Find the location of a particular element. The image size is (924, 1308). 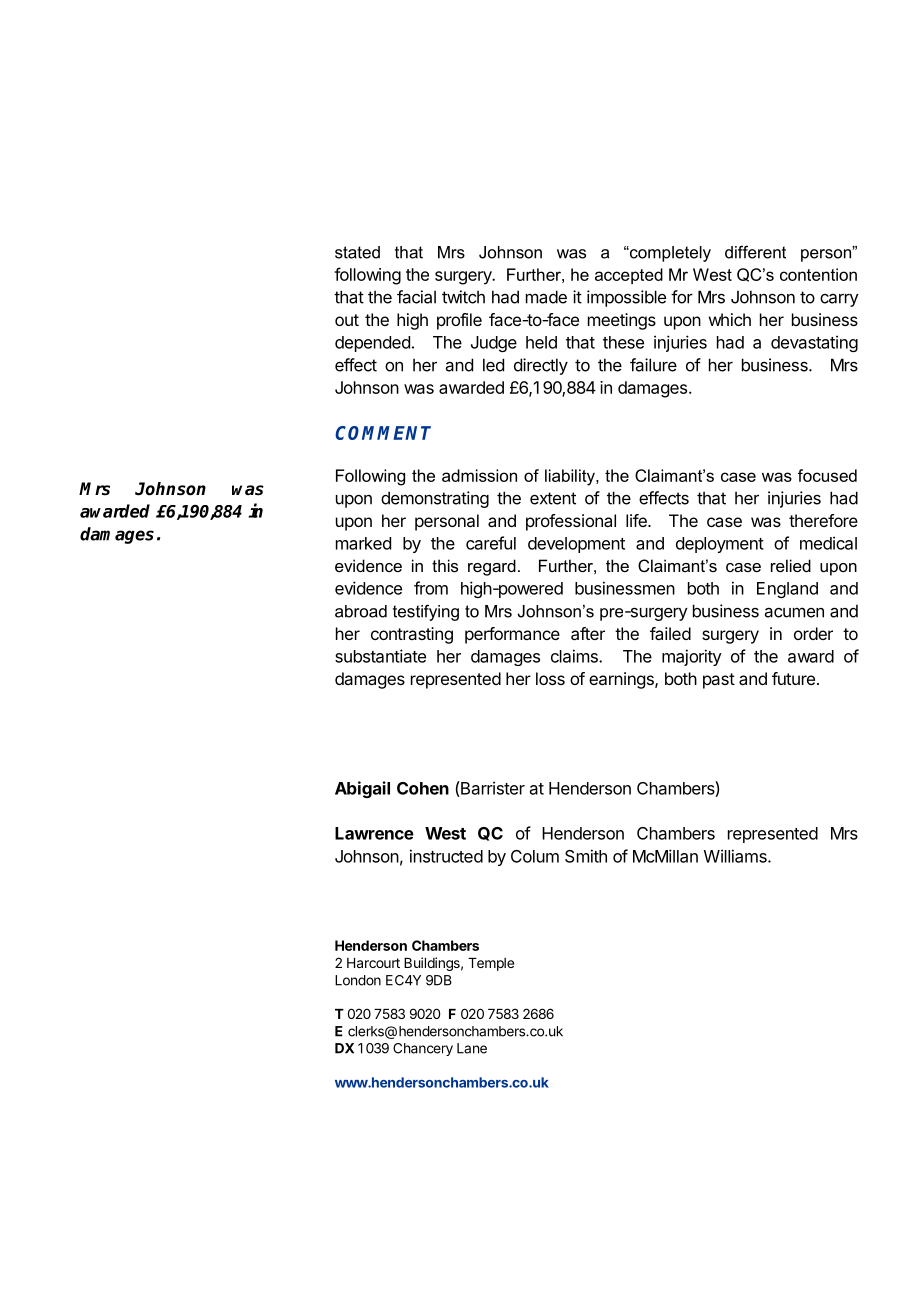

demonstrating is located at coordinates (435, 499).
